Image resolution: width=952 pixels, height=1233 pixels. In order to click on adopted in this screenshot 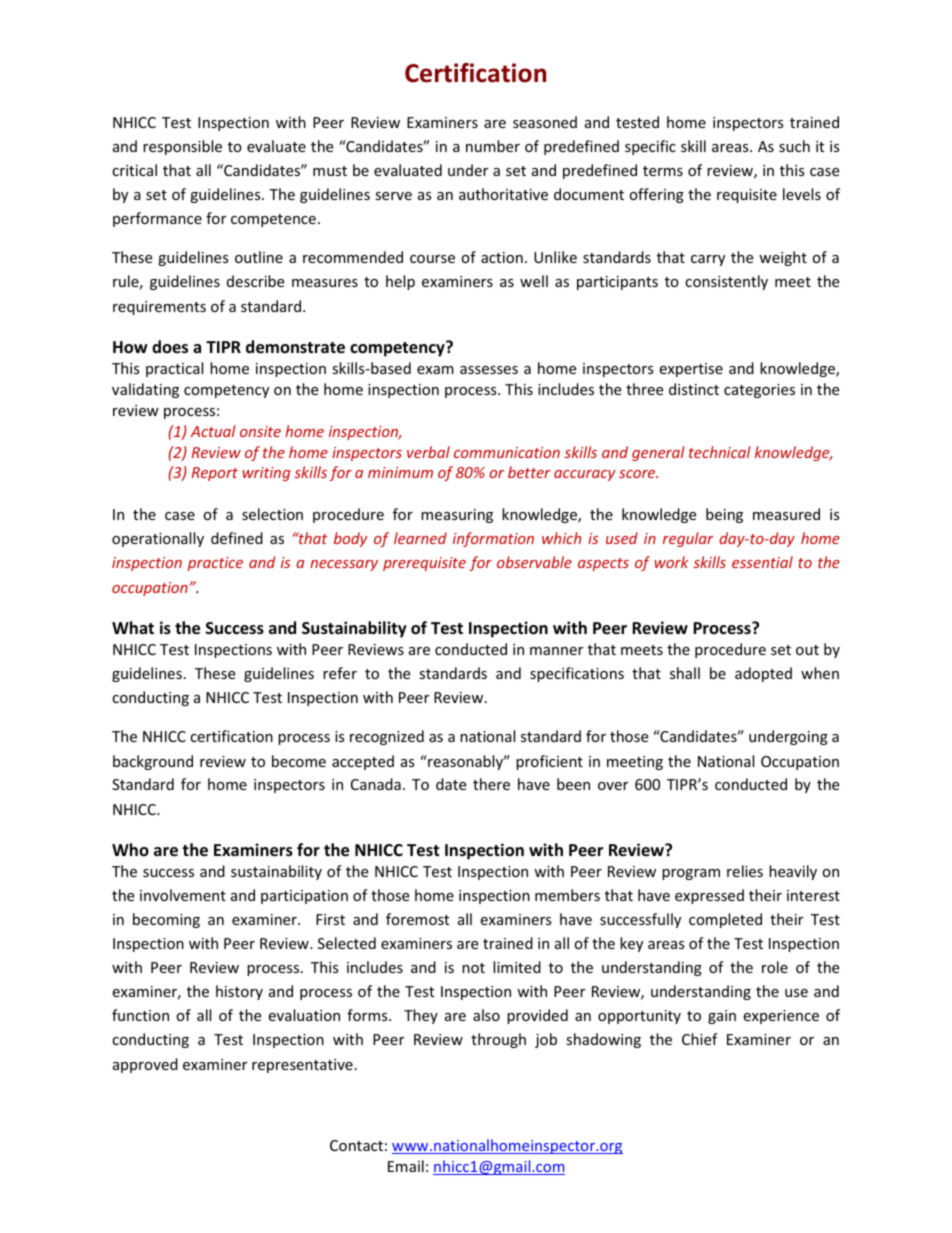, I will do `click(763, 674)`.
